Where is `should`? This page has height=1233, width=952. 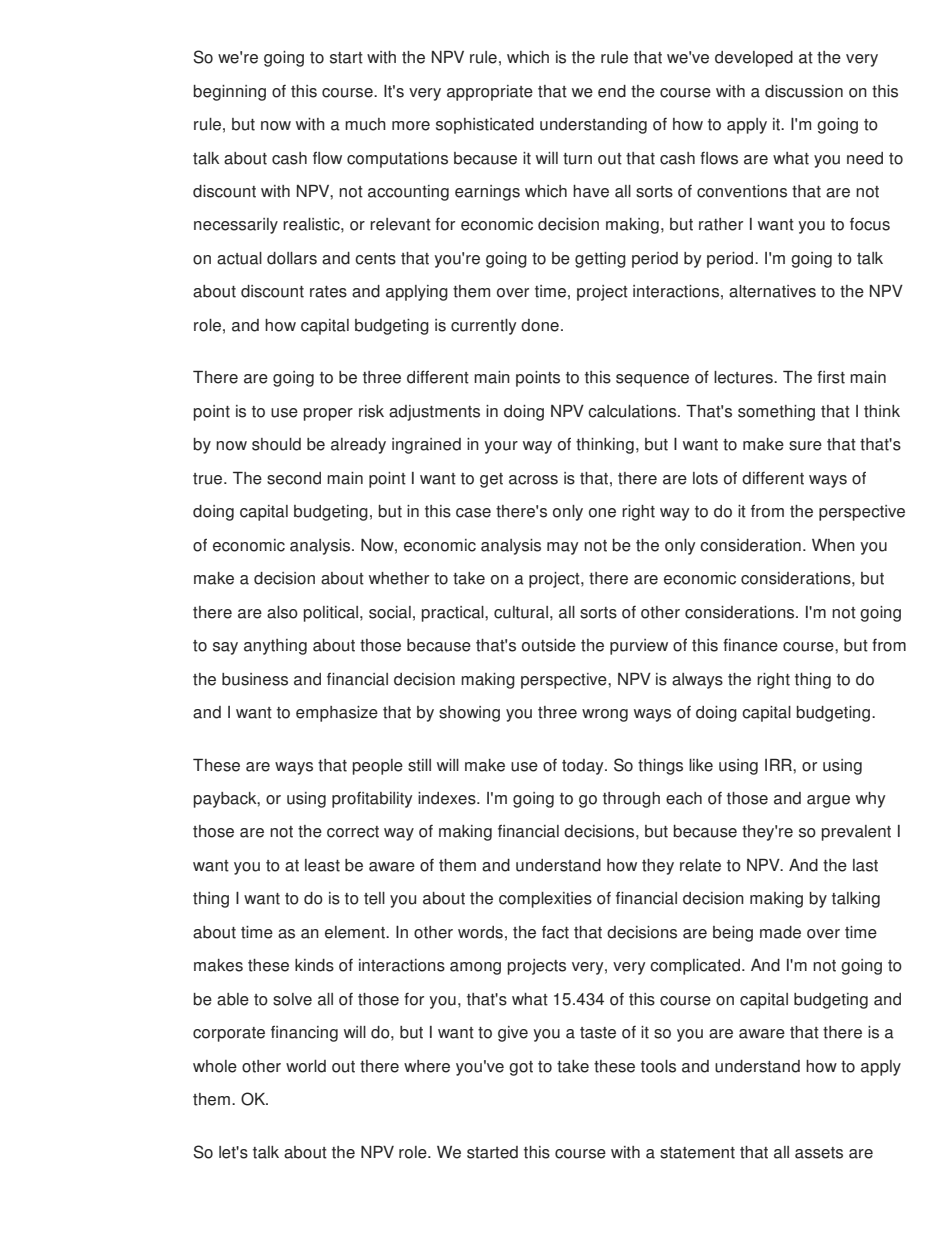
should is located at coordinates (276, 444).
